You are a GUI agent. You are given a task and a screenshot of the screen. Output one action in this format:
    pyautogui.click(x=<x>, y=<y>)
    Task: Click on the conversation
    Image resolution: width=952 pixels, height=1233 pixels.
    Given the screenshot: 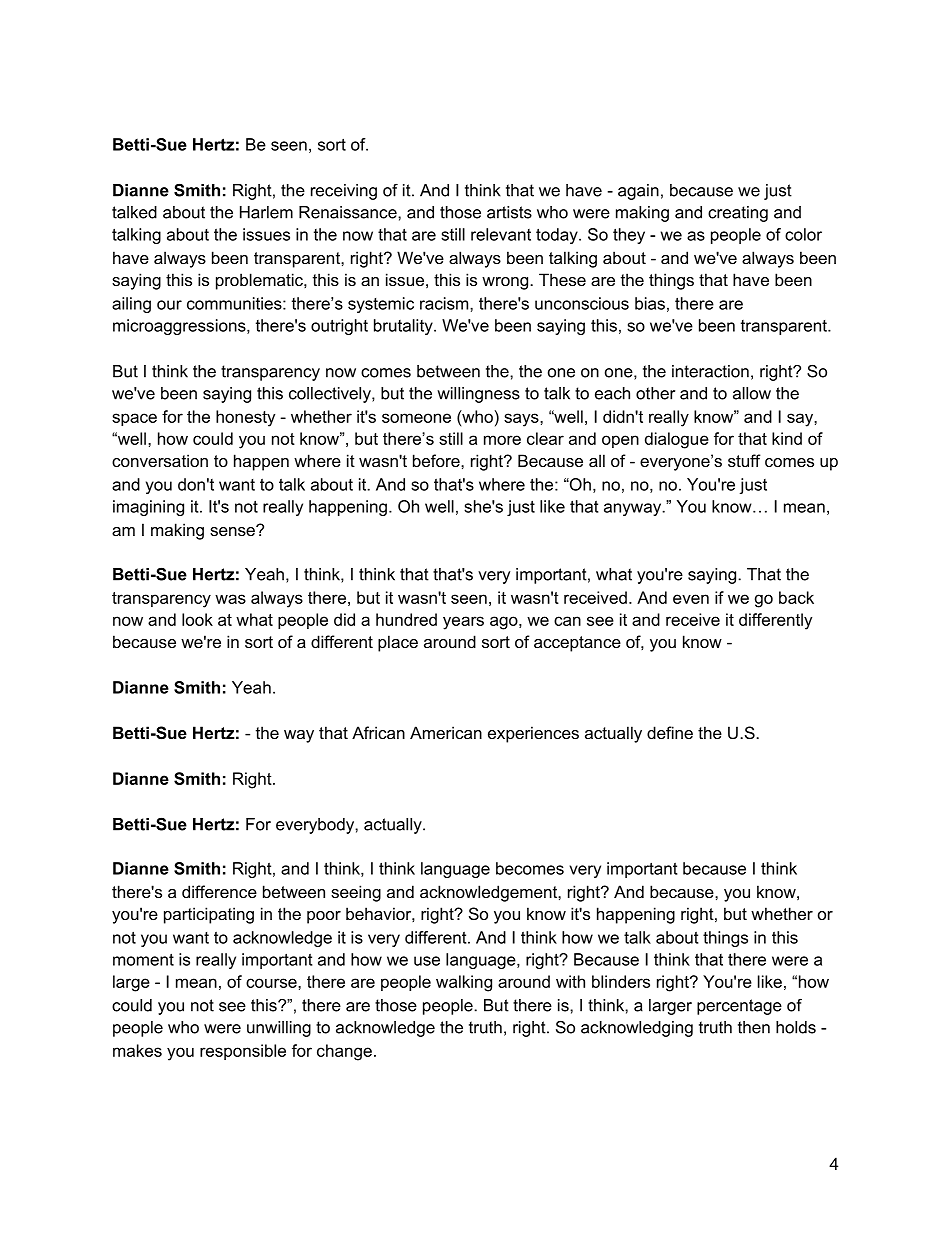 What is the action you would take?
    pyautogui.click(x=160, y=460)
